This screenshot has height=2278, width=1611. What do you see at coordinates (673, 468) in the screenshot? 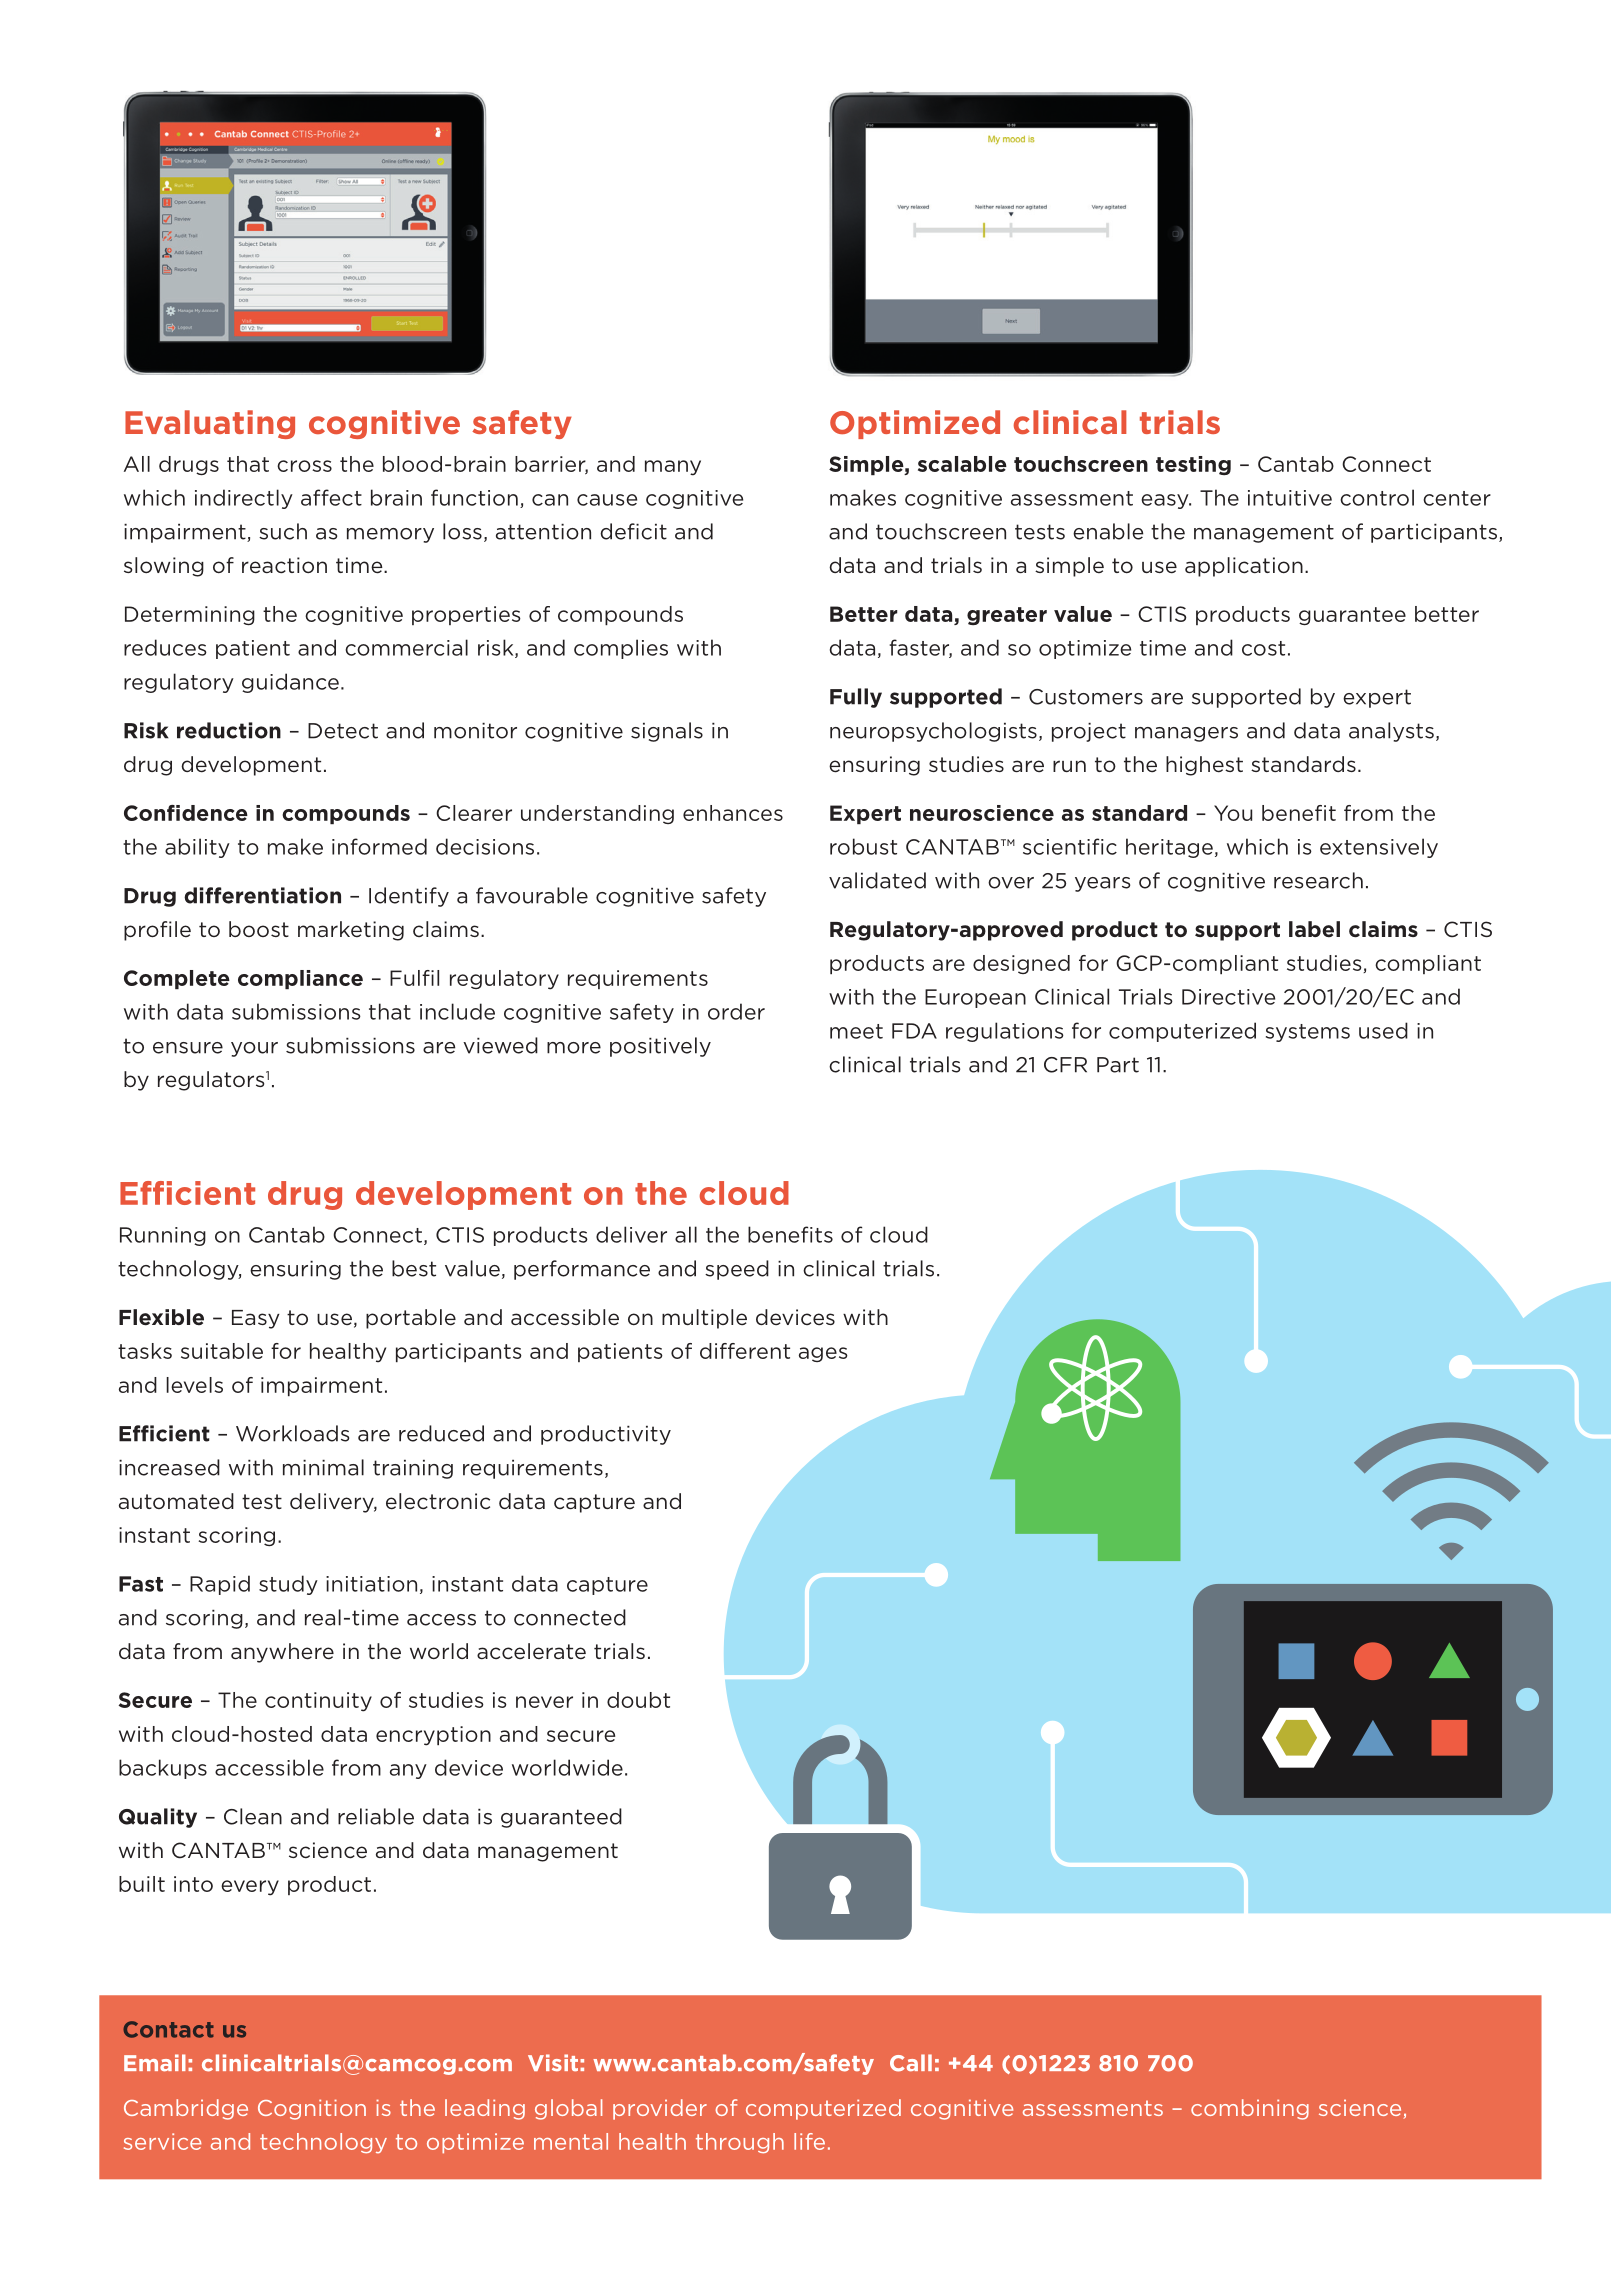
I see `many` at bounding box center [673, 468].
